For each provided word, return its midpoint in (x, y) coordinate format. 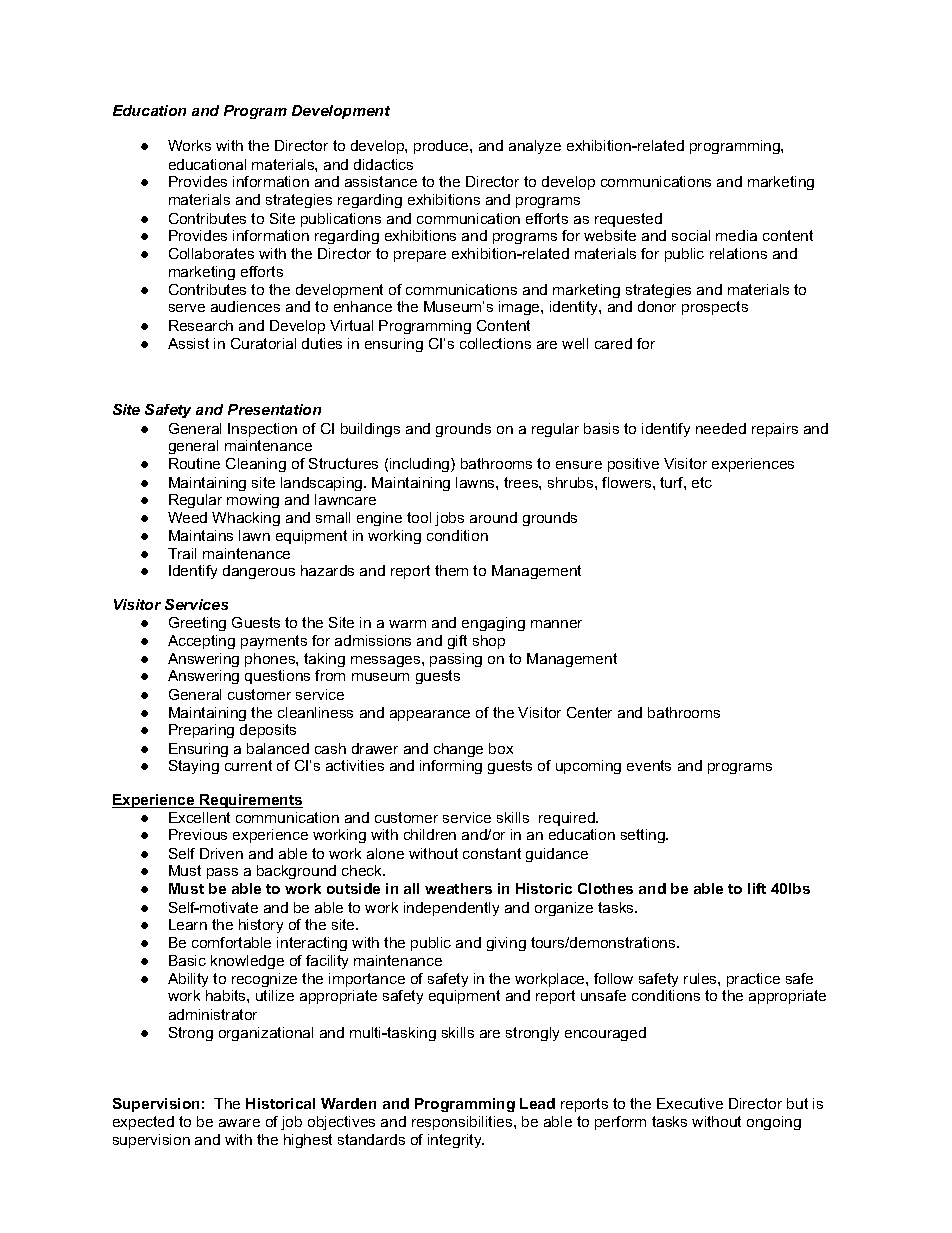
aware (239, 1123)
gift (457, 642)
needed (721, 428)
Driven (221, 853)
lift (757, 888)
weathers (458, 888)
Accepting (201, 642)
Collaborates (211, 253)
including (421, 465)
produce (442, 147)
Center (589, 712)
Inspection (262, 430)
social (691, 235)
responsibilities (463, 1123)
